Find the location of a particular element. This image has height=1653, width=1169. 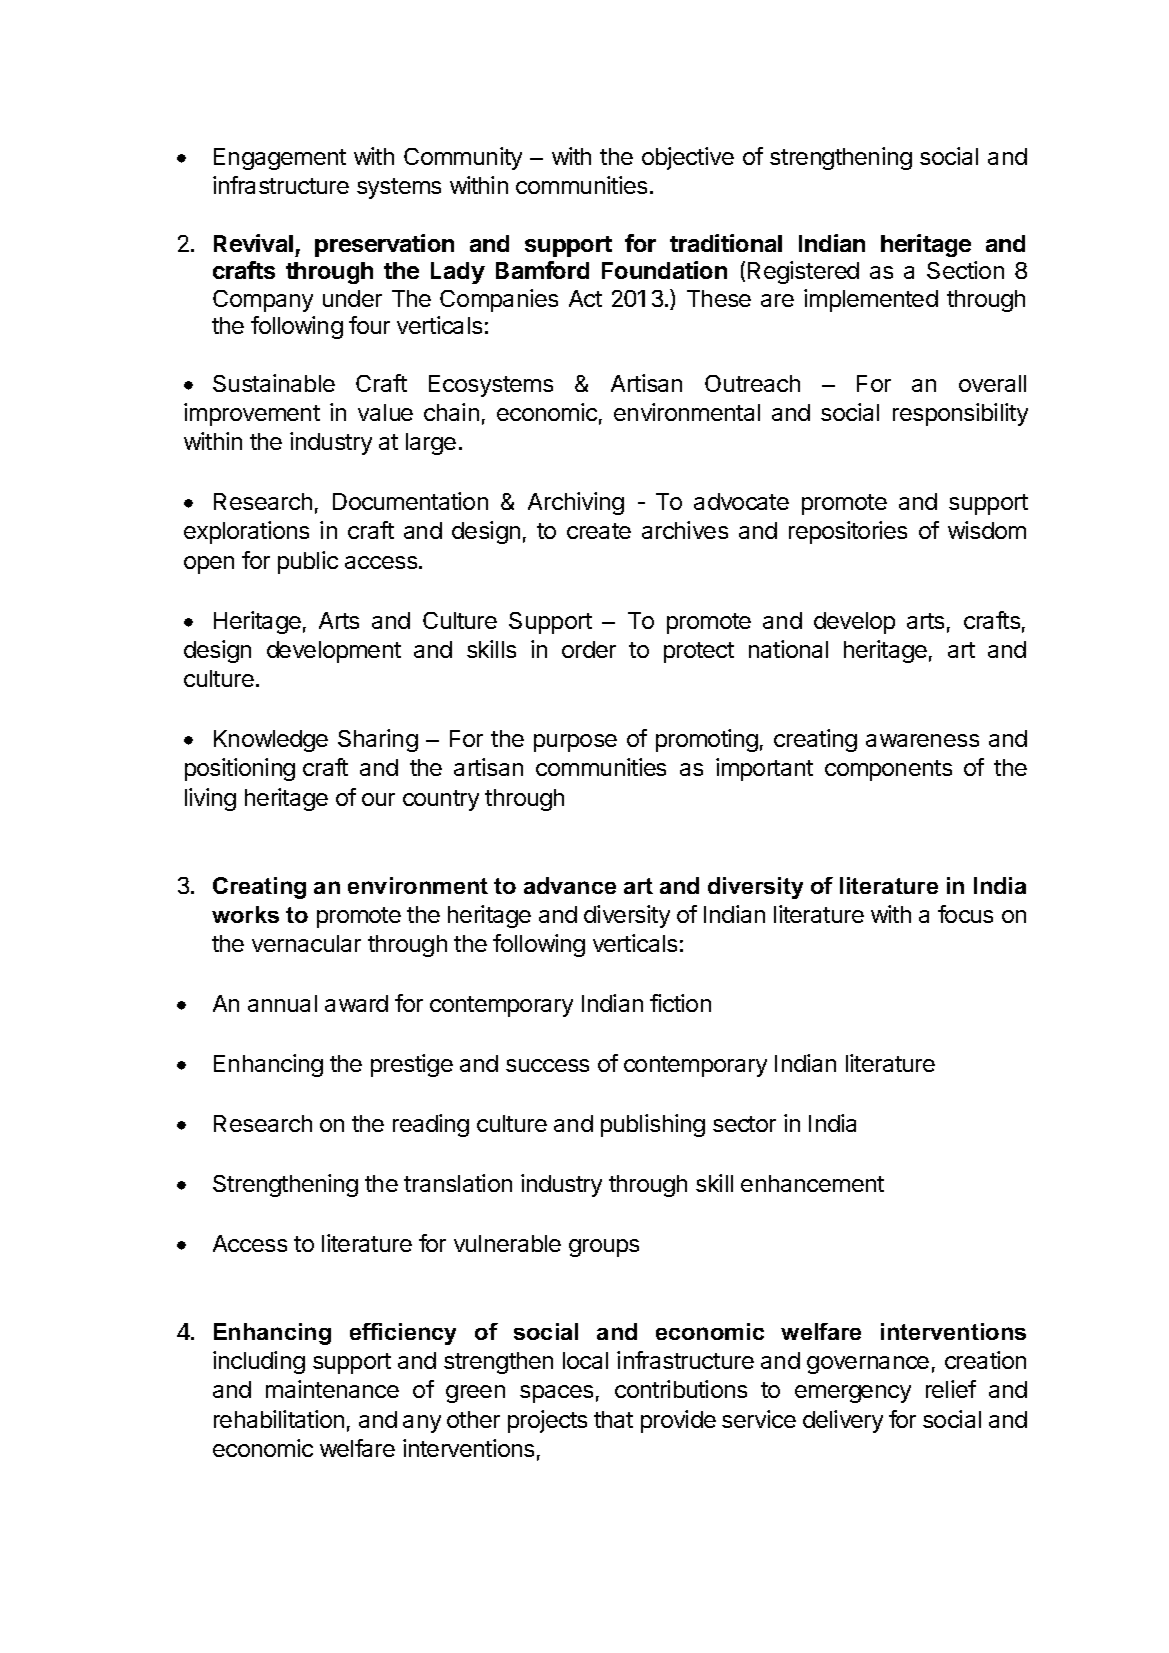

Engagement is located at coordinates (280, 159).
